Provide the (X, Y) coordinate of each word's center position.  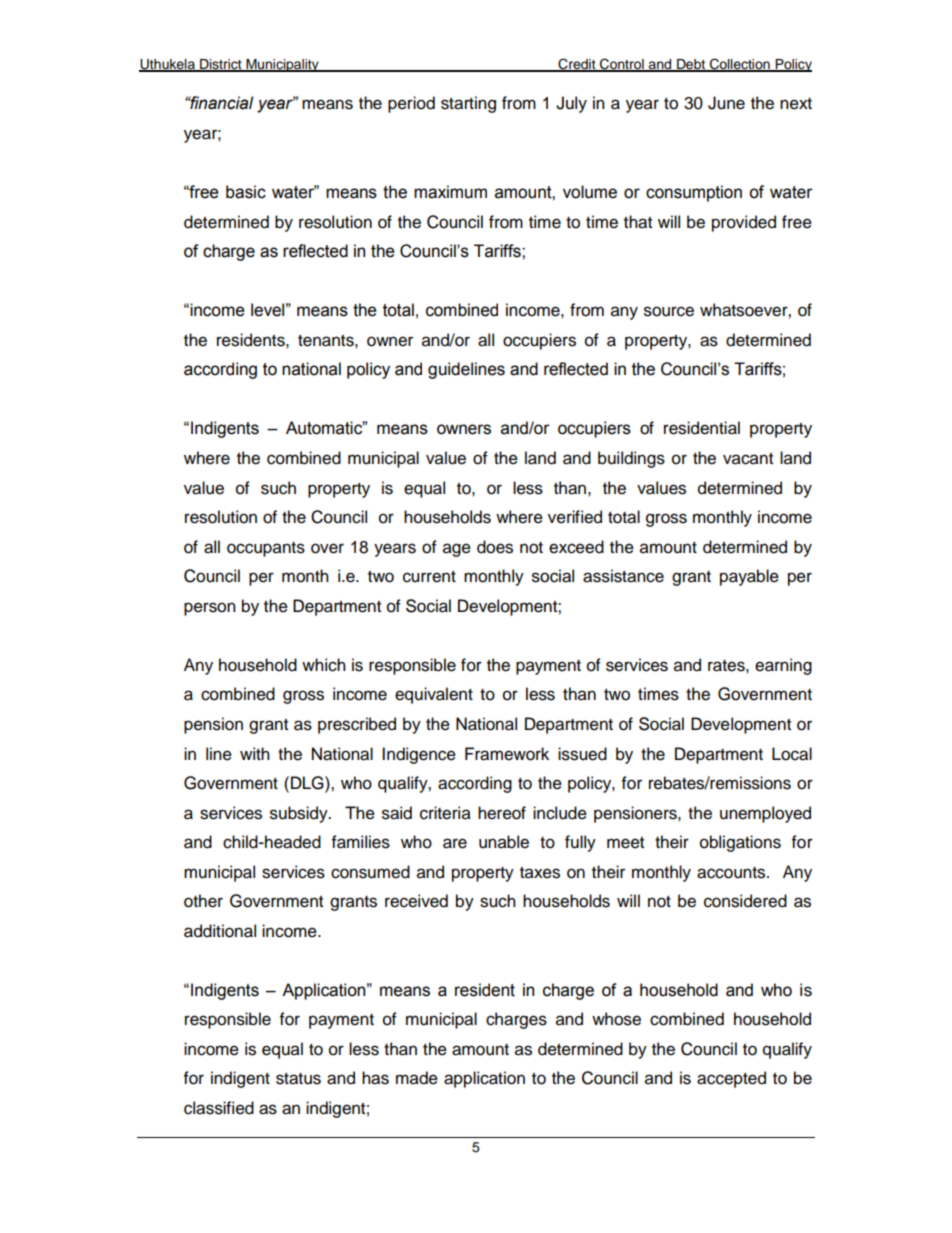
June (726, 103)
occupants (266, 549)
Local (792, 754)
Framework (507, 754)
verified (575, 517)
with (255, 753)
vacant (748, 459)
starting (468, 104)
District (221, 65)
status (298, 1079)
